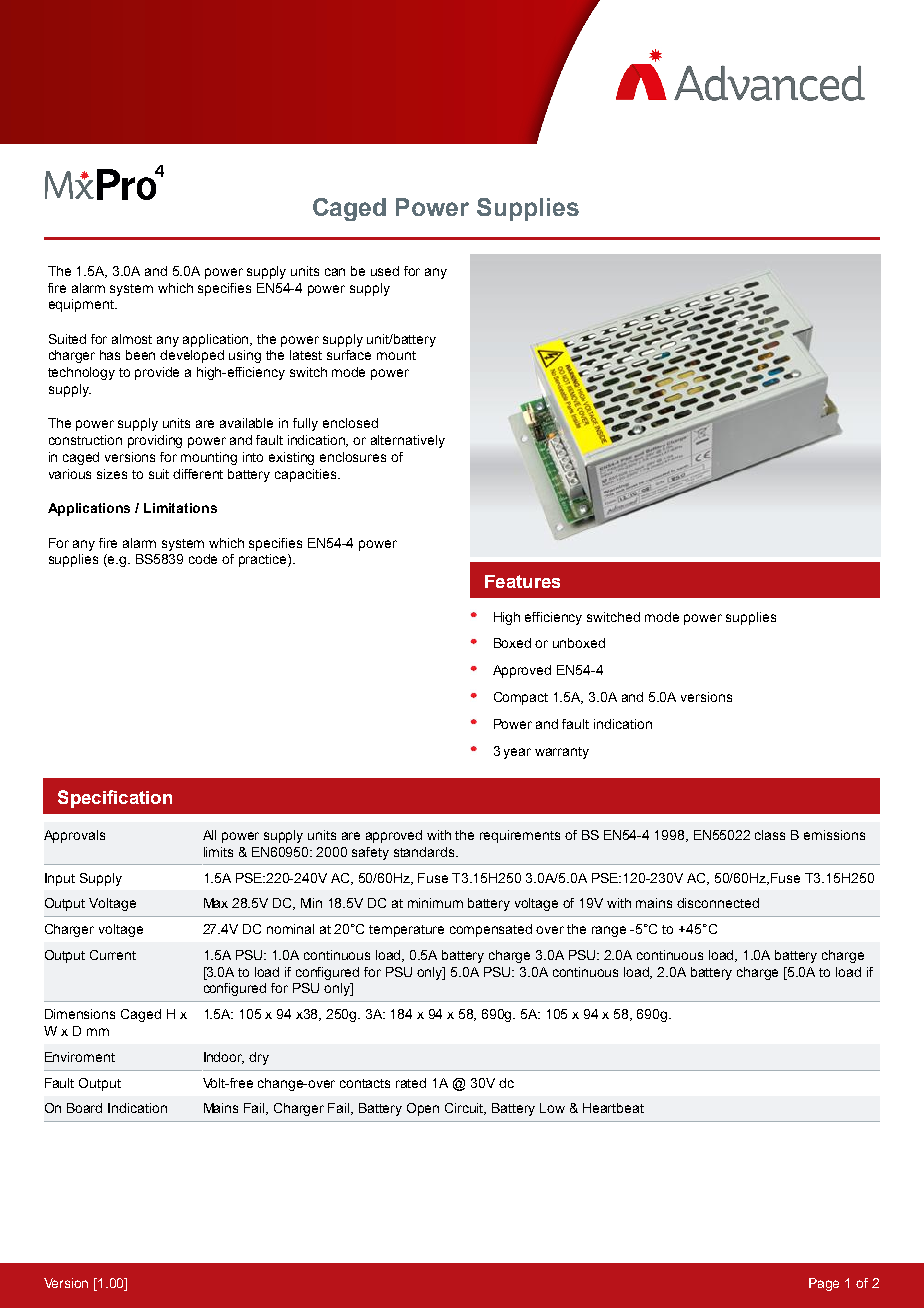 This screenshot has height=1308, width=924. I want to click on used, so click(385, 271).
